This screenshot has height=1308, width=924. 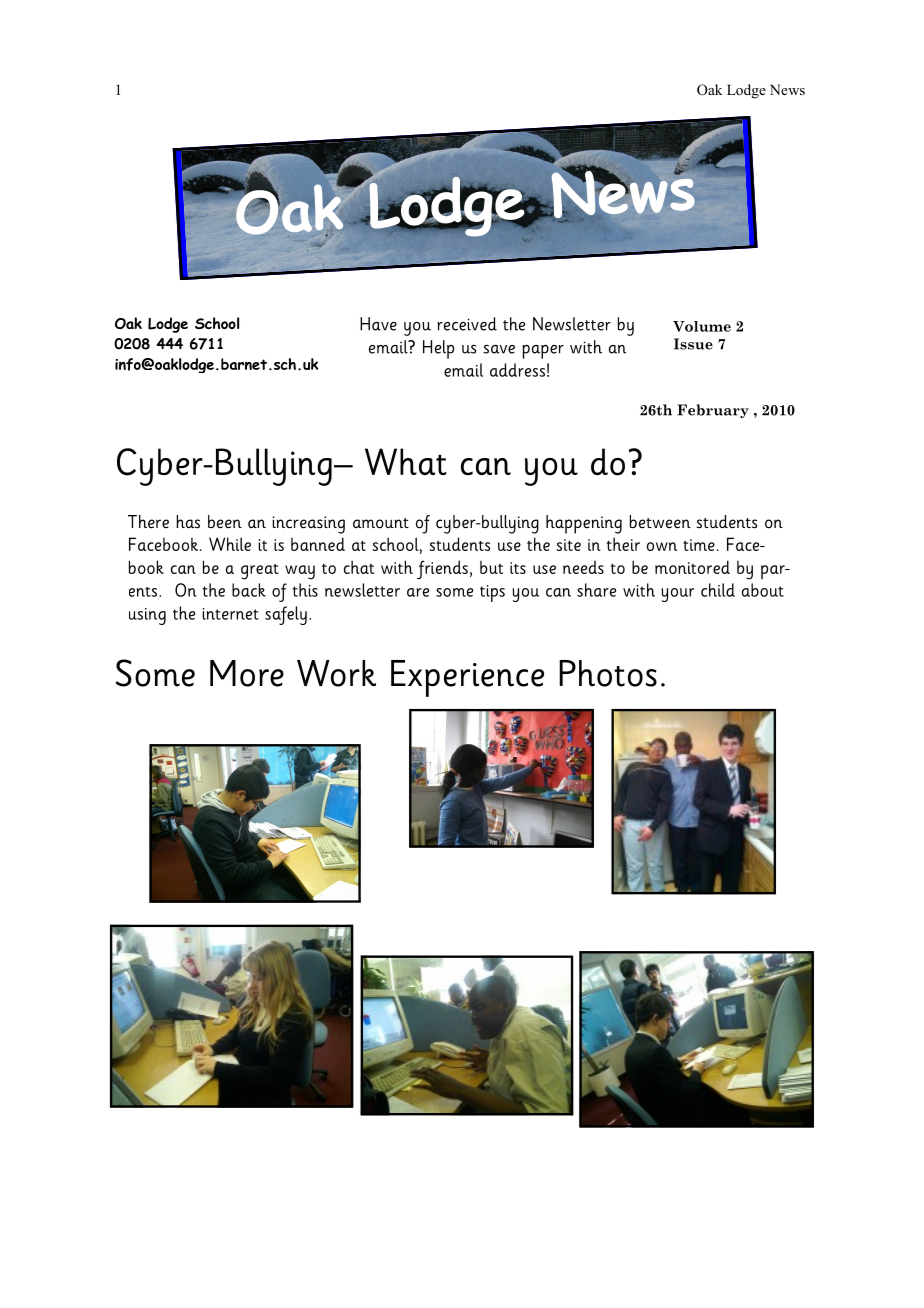 I want to click on Have, so click(x=378, y=324).
